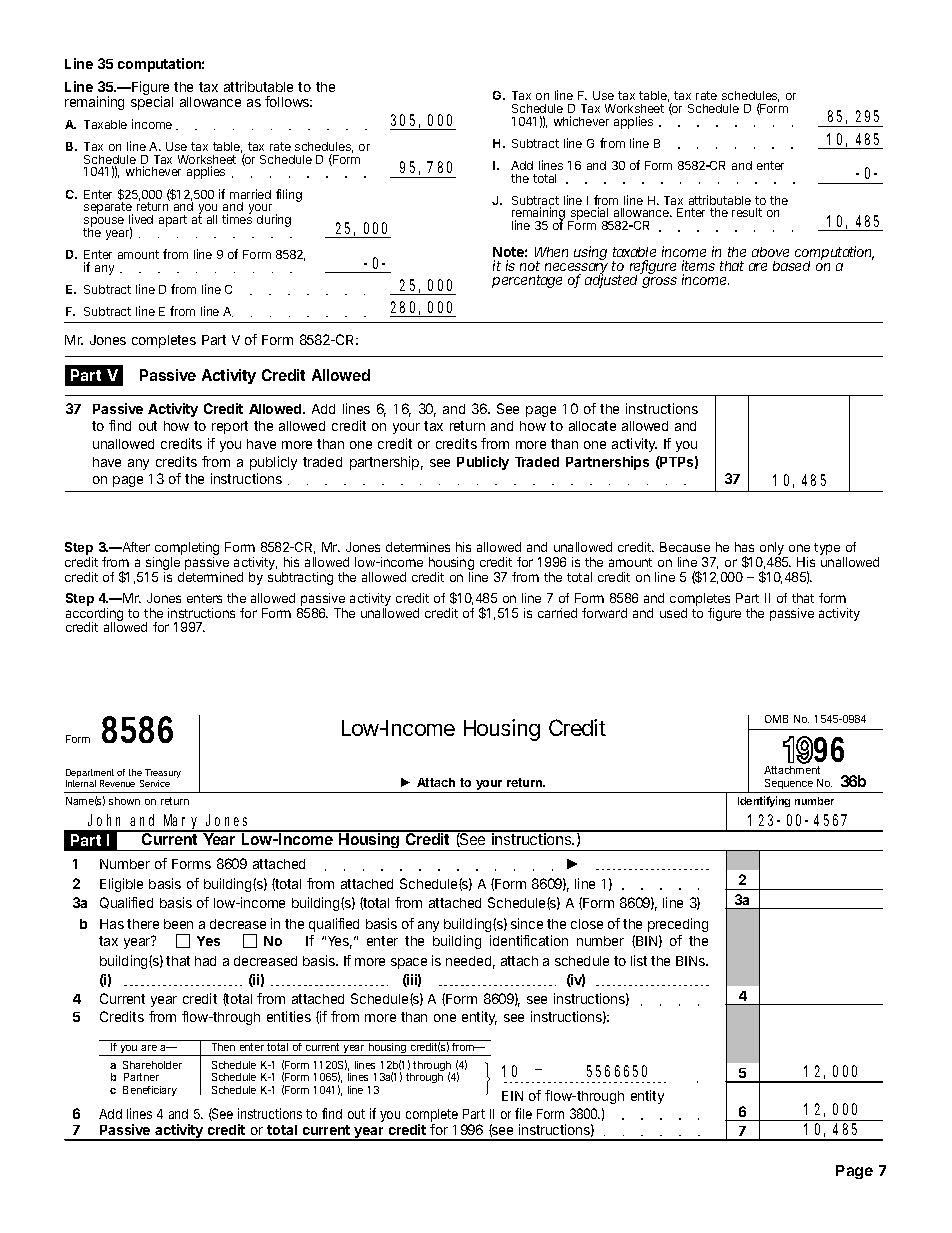 This page has height=1233, width=952. I want to click on report, so click(230, 427).
